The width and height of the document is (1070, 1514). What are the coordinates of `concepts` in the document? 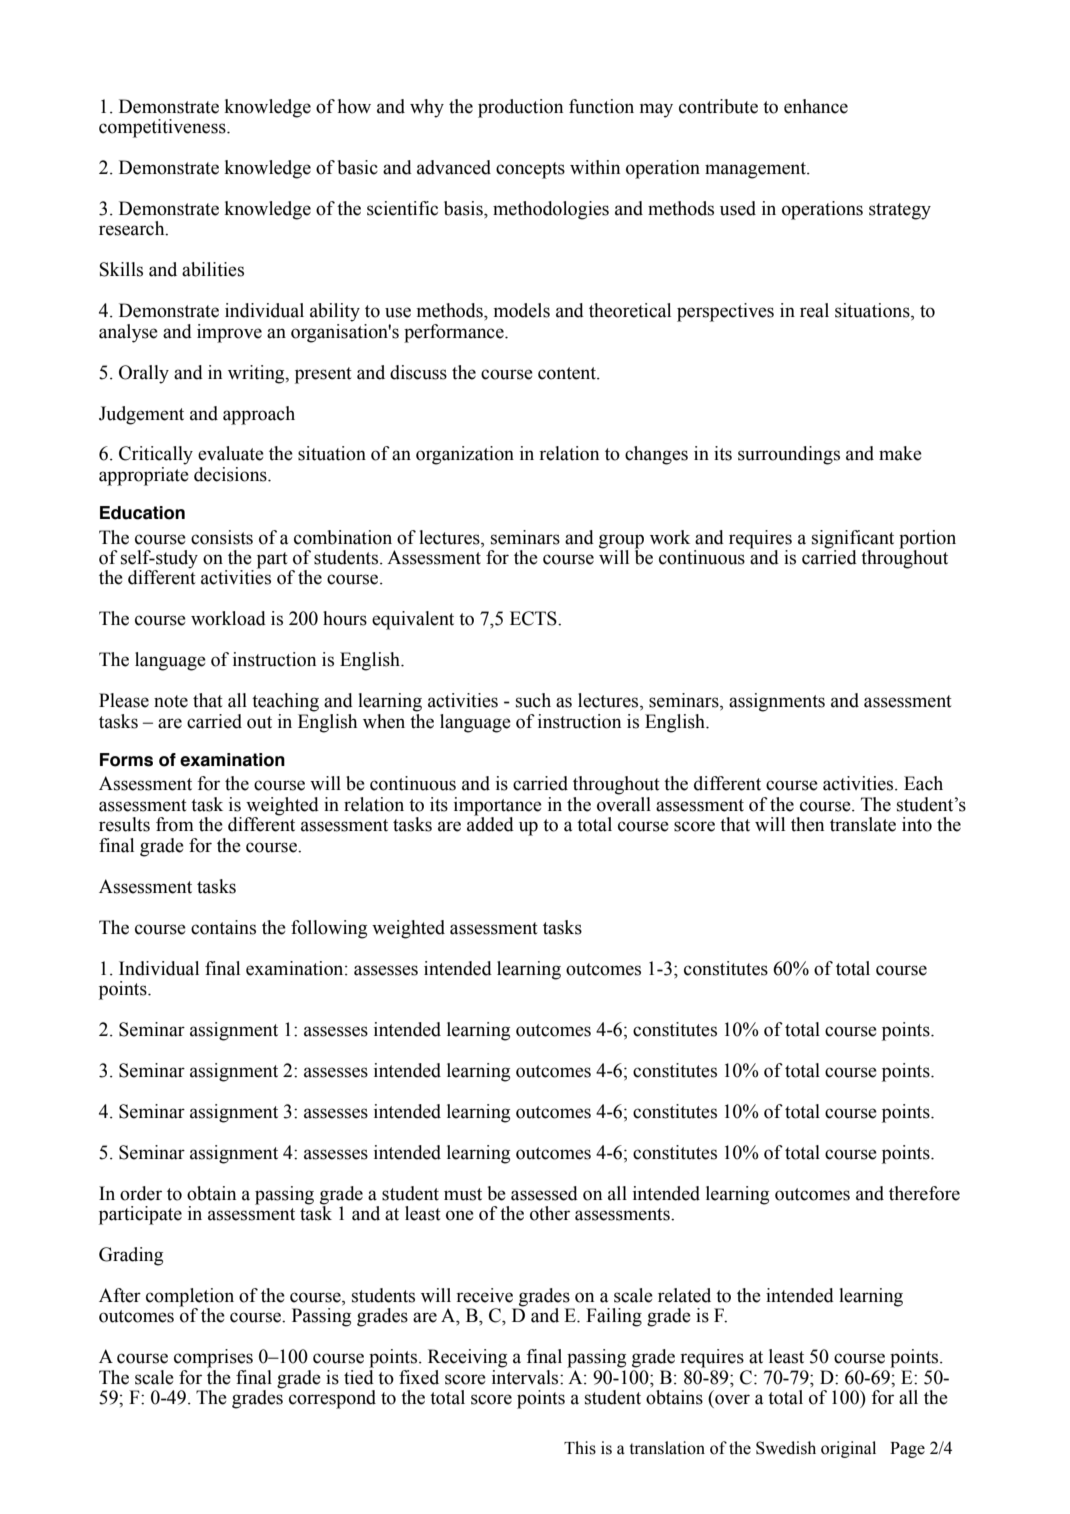 It's located at (530, 170).
